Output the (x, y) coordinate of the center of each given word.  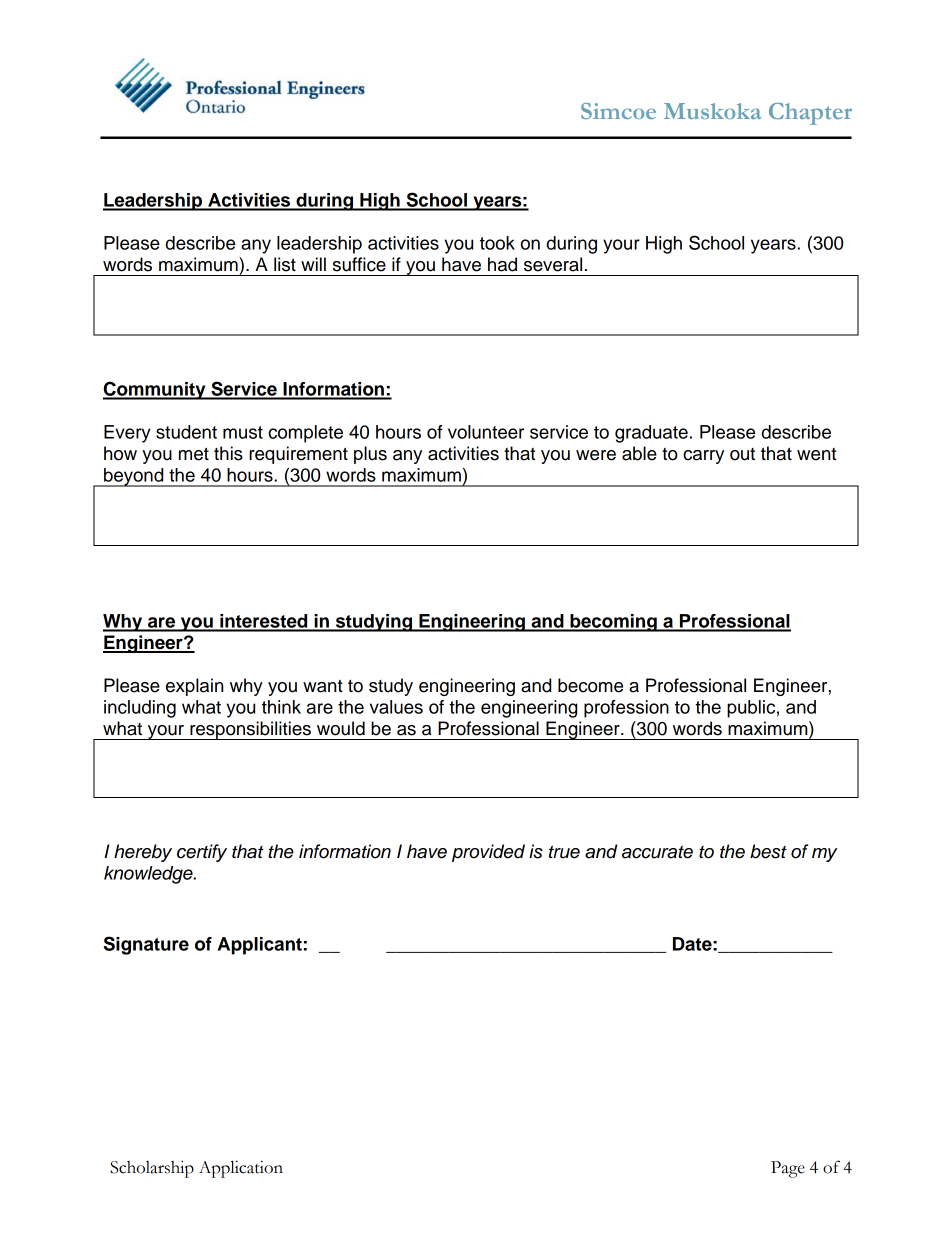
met (194, 454)
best (768, 851)
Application (241, 1169)
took (497, 243)
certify (202, 853)
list (285, 264)
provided (488, 853)
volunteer (486, 432)
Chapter (810, 114)
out (742, 454)
